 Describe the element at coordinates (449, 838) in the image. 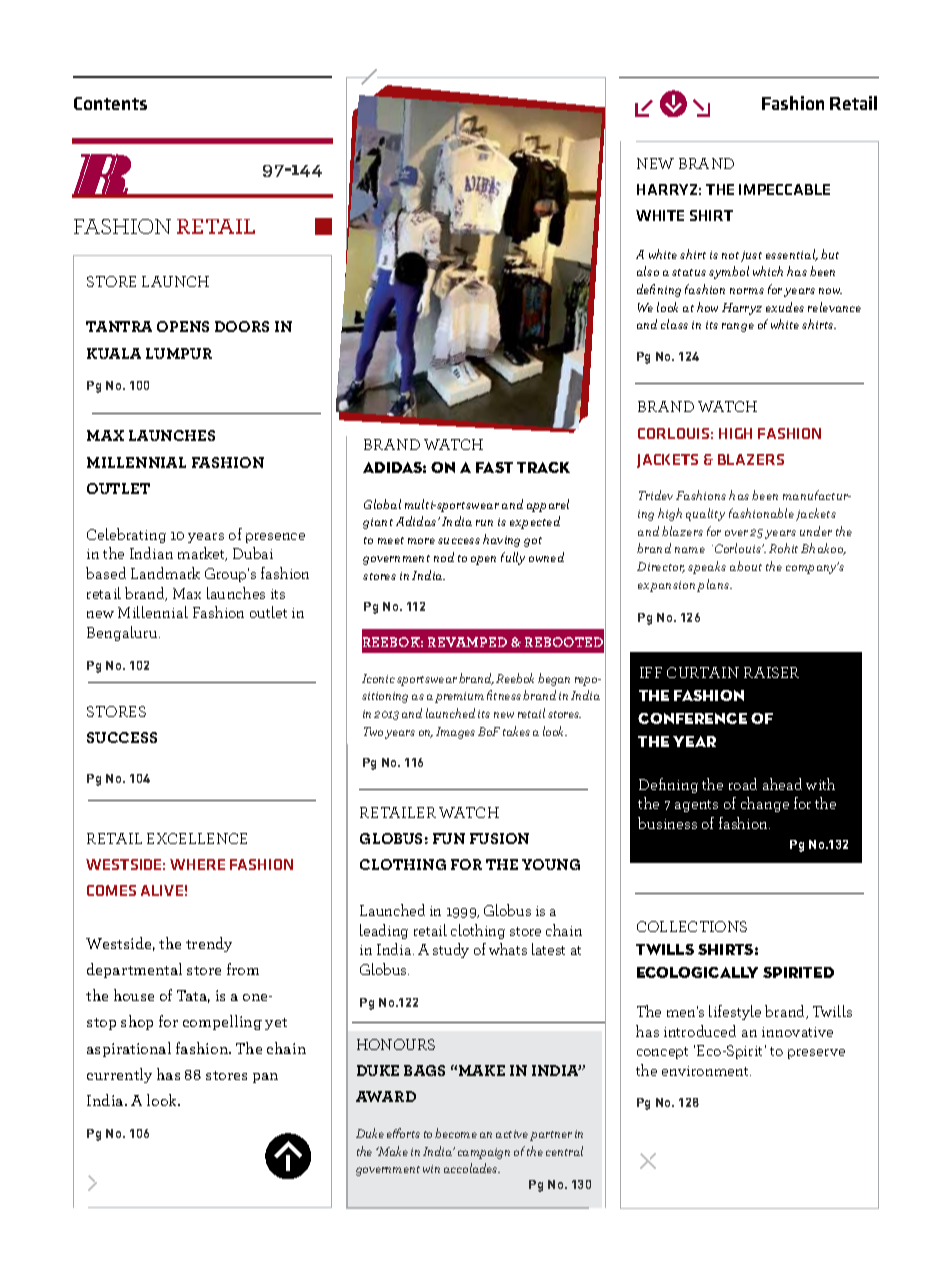

I see `Fun` at that location.
